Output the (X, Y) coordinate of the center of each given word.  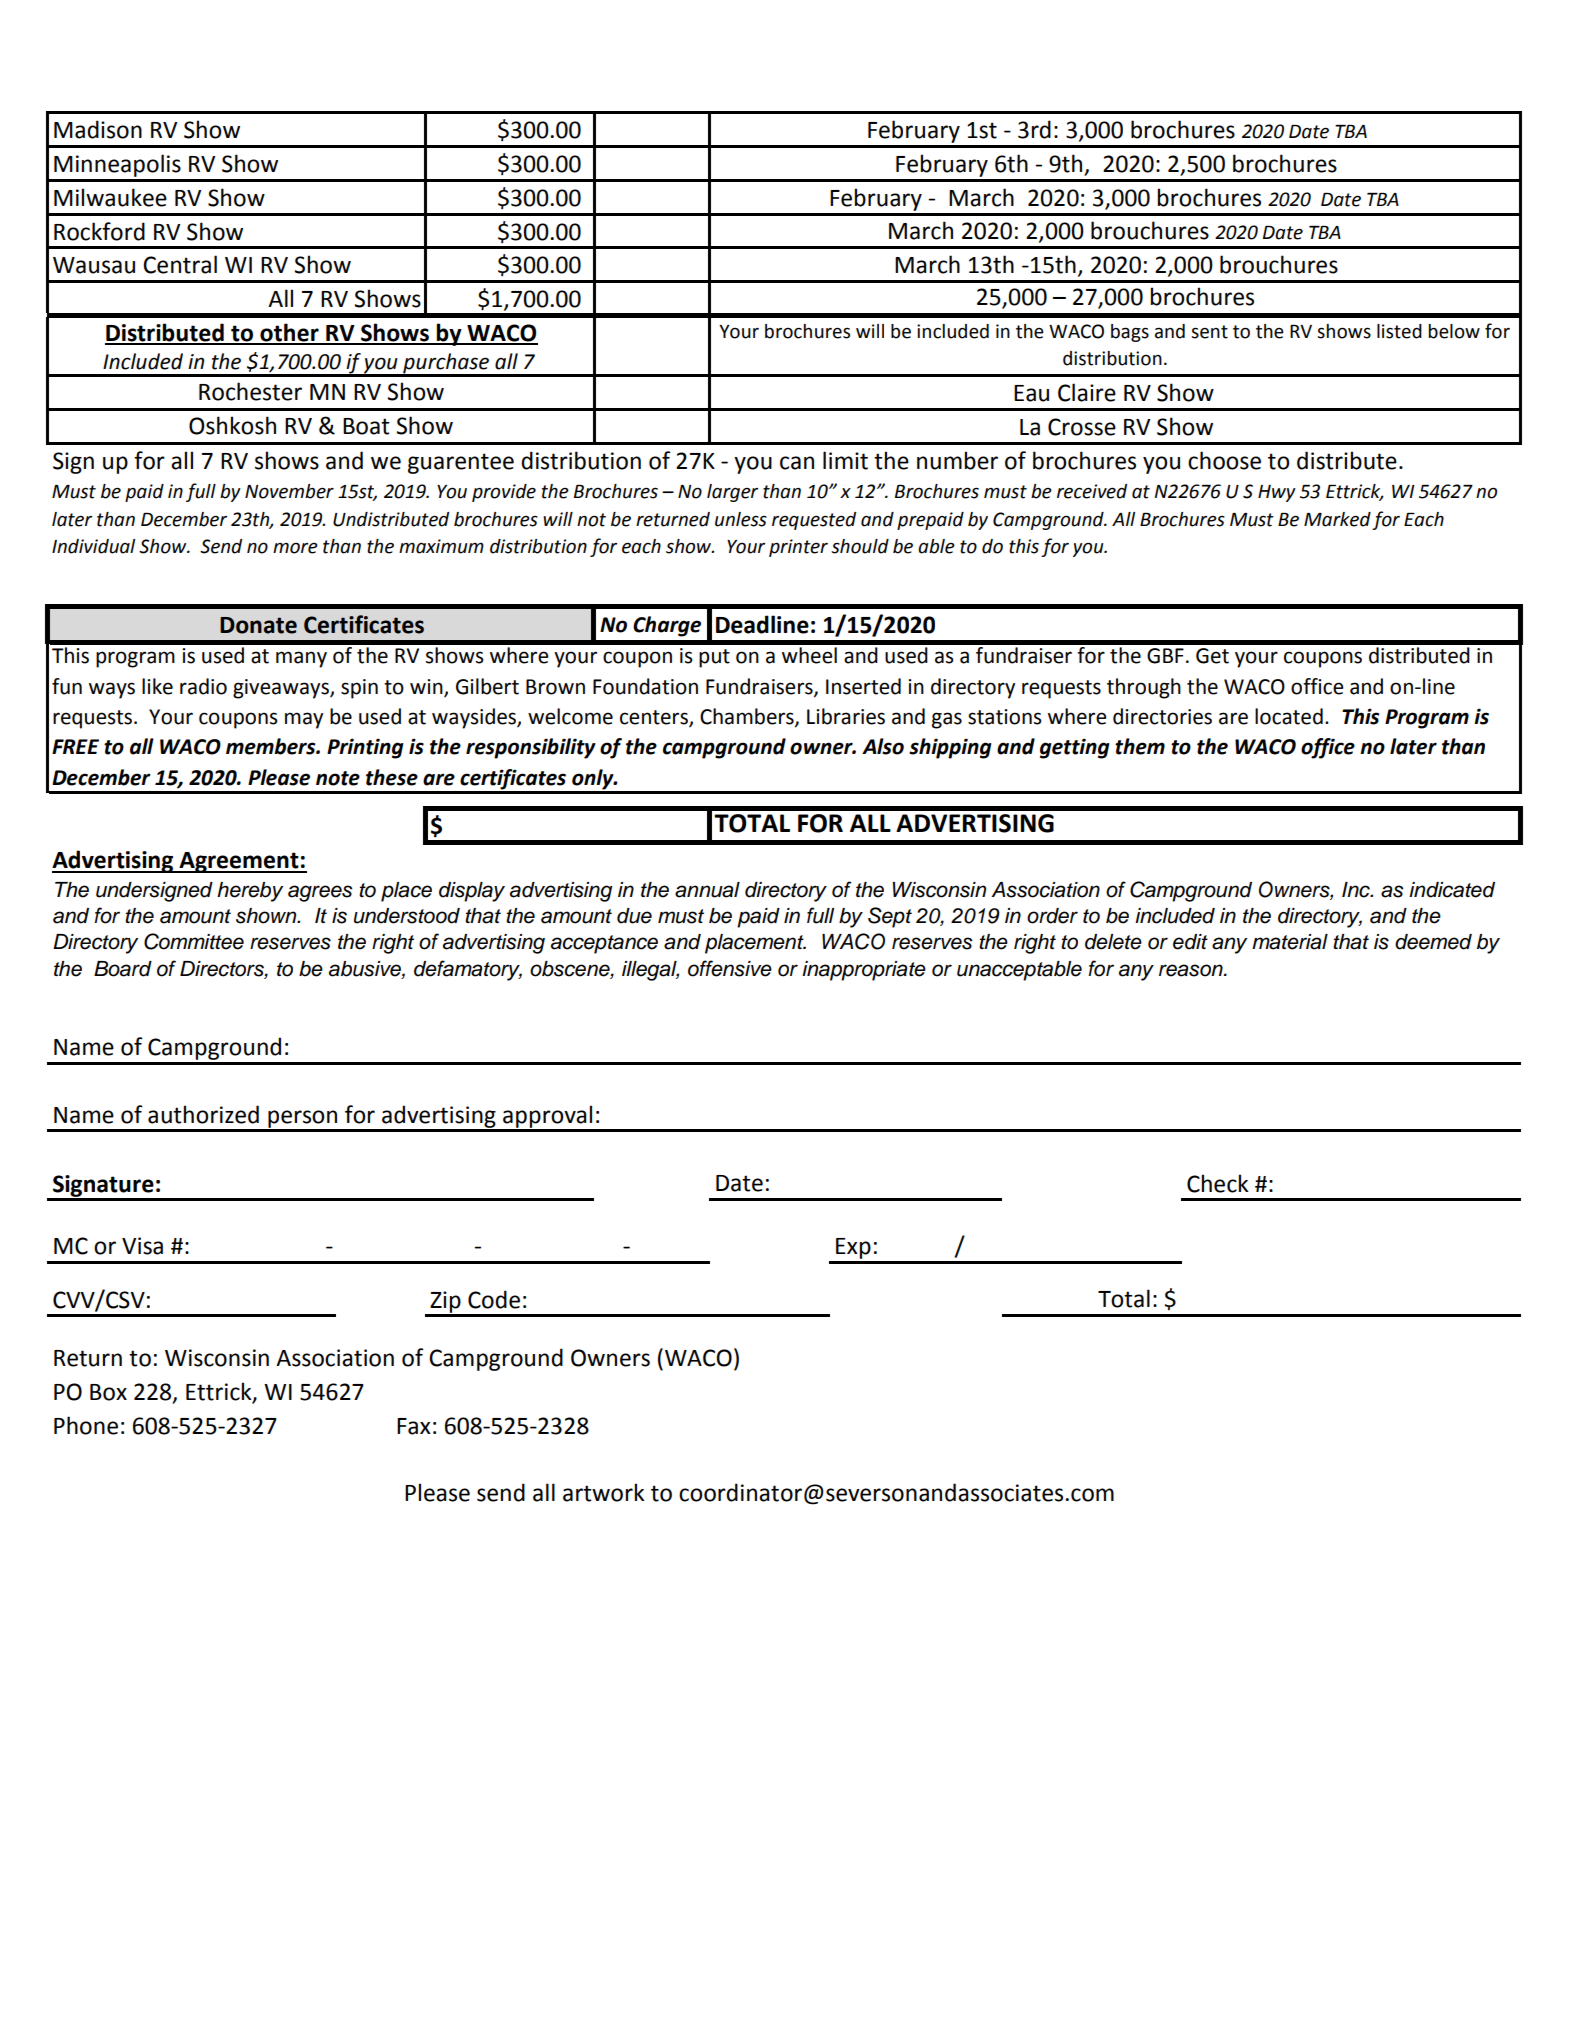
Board (123, 969)
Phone (86, 1425)
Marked (1337, 519)
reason (1192, 970)
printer (798, 548)
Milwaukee (110, 197)
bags (1130, 333)
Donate (258, 625)
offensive (730, 968)
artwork (603, 1492)
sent (1209, 332)
